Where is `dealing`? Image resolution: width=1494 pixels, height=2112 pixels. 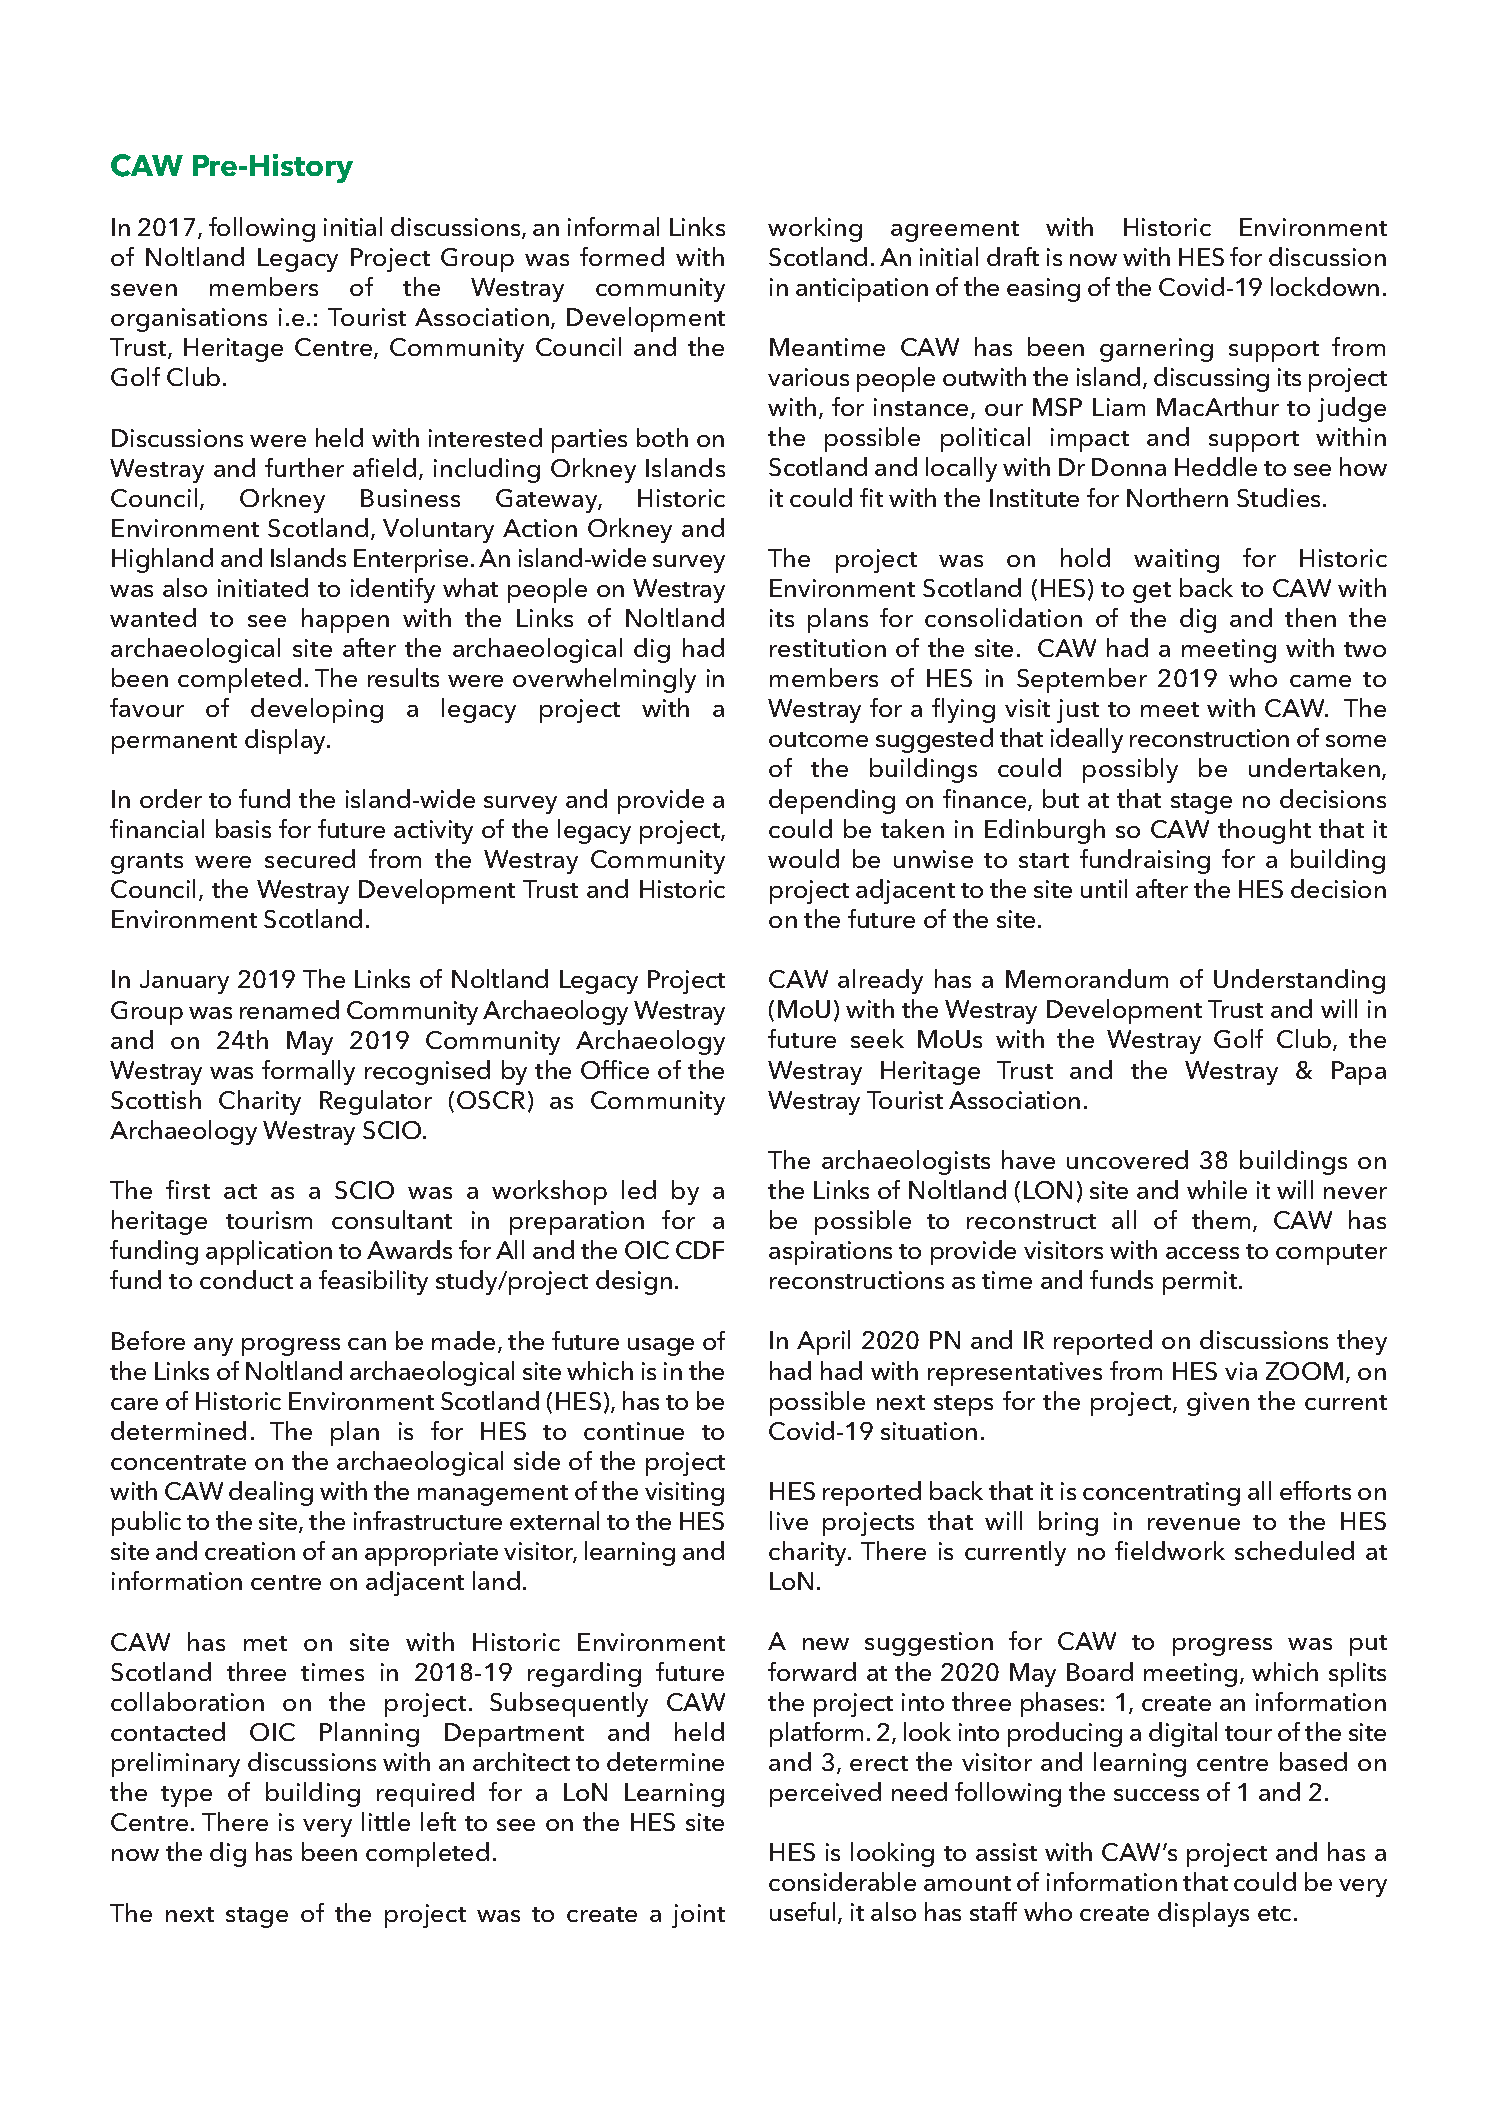 dealing is located at coordinates (271, 1493).
